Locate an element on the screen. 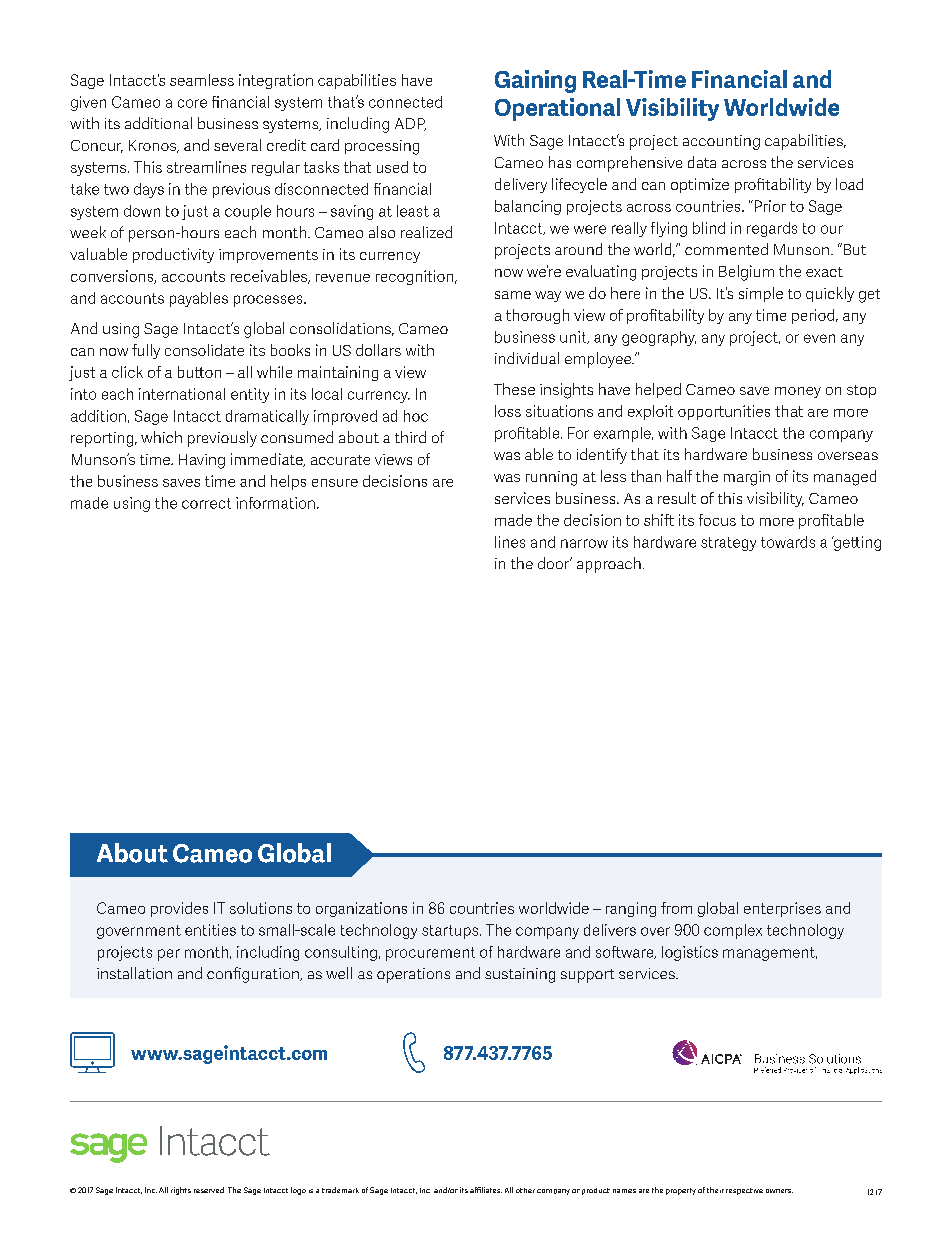 The width and height of the screenshot is (952, 1233). Having is located at coordinates (202, 461).
